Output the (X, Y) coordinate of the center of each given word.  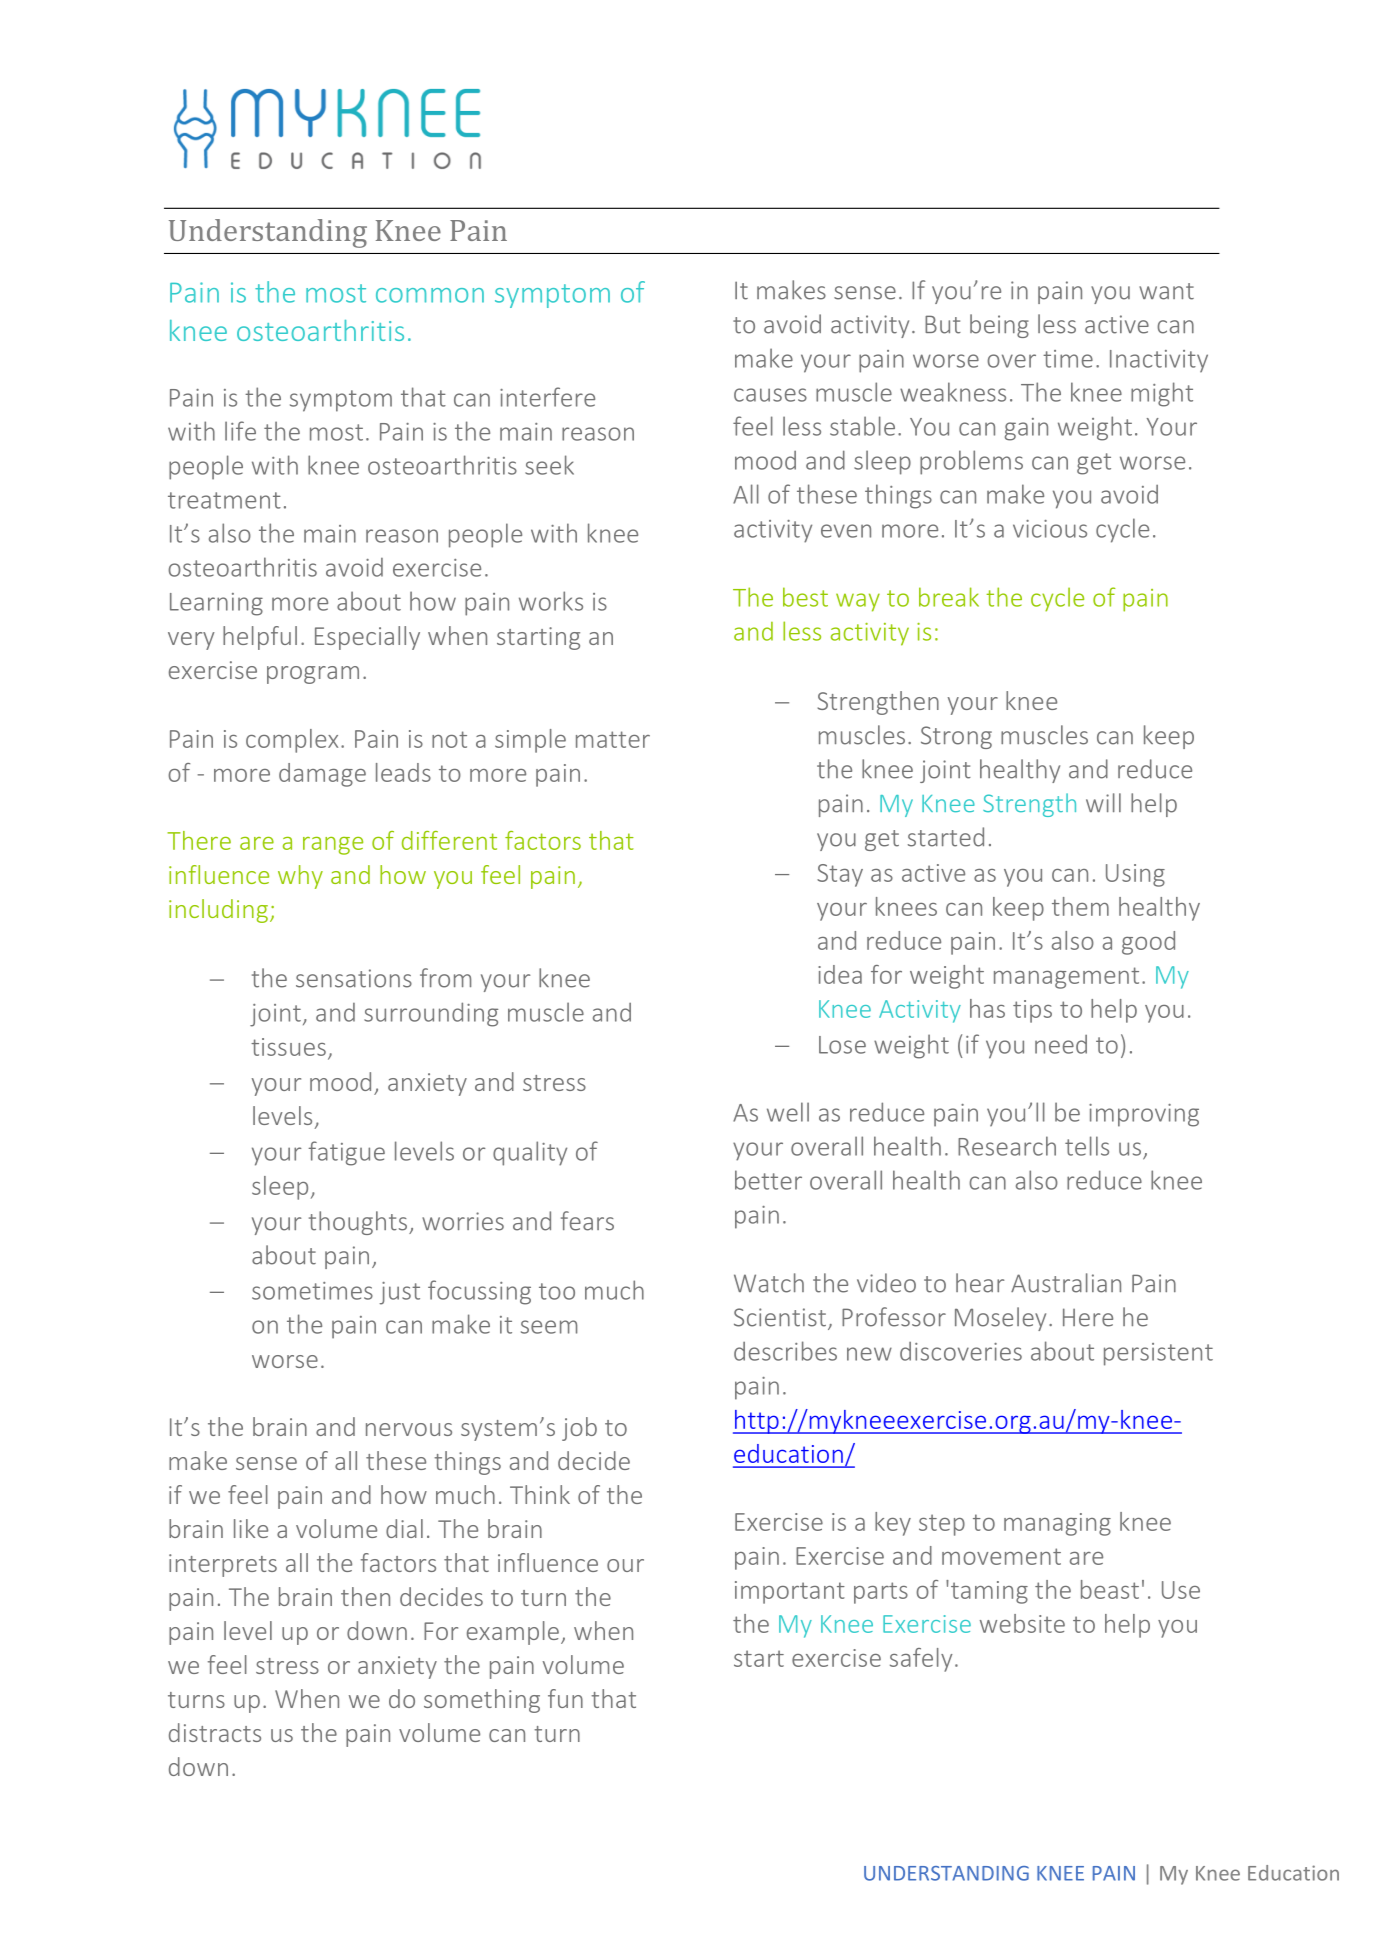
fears (587, 1221)
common (430, 295)
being (999, 326)
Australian (1066, 1283)
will (1103, 802)
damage (322, 775)
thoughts (358, 1223)
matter (613, 739)
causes (770, 395)
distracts (215, 1732)
